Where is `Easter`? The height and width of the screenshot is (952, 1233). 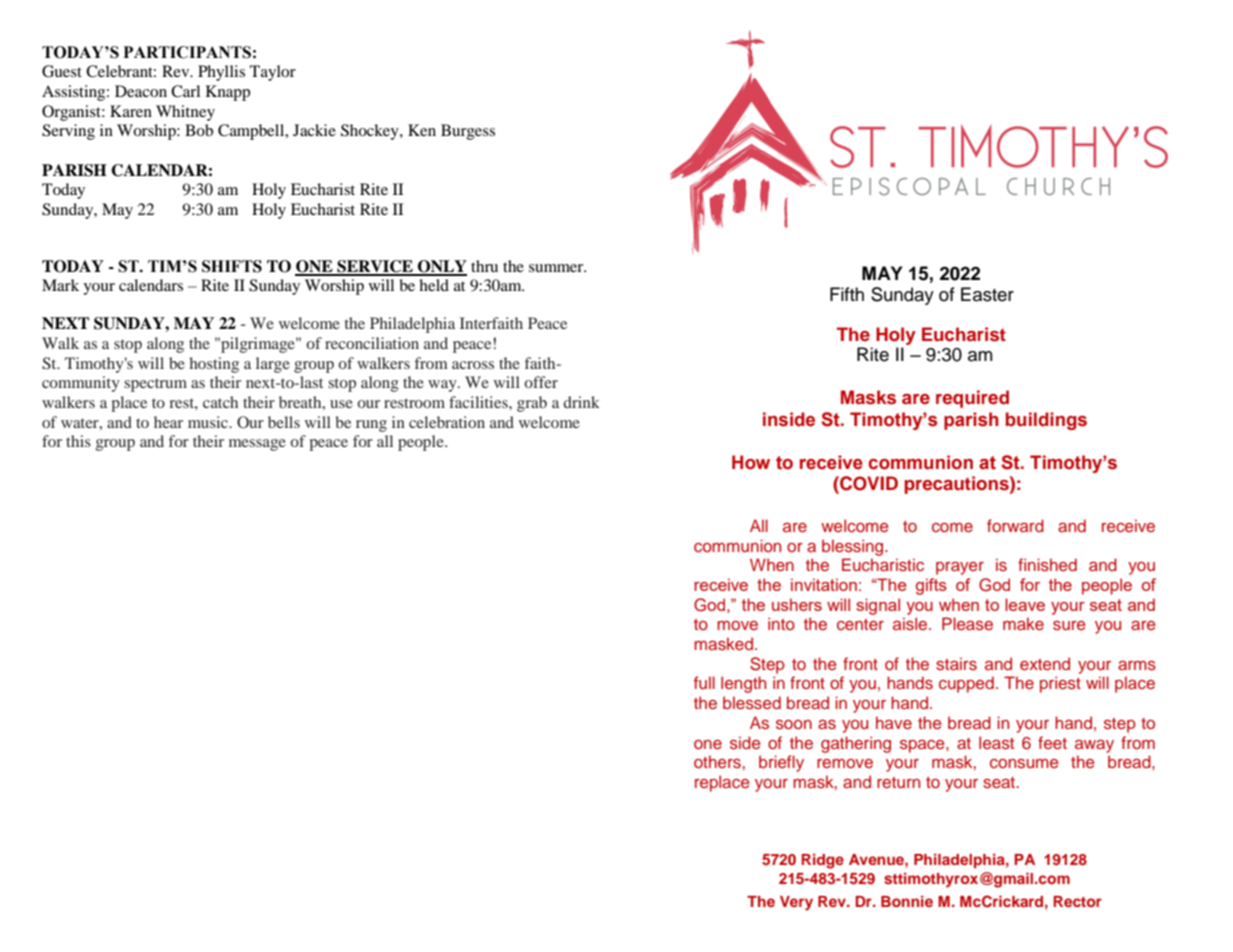 Easter is located at coordinates (987, 294).
